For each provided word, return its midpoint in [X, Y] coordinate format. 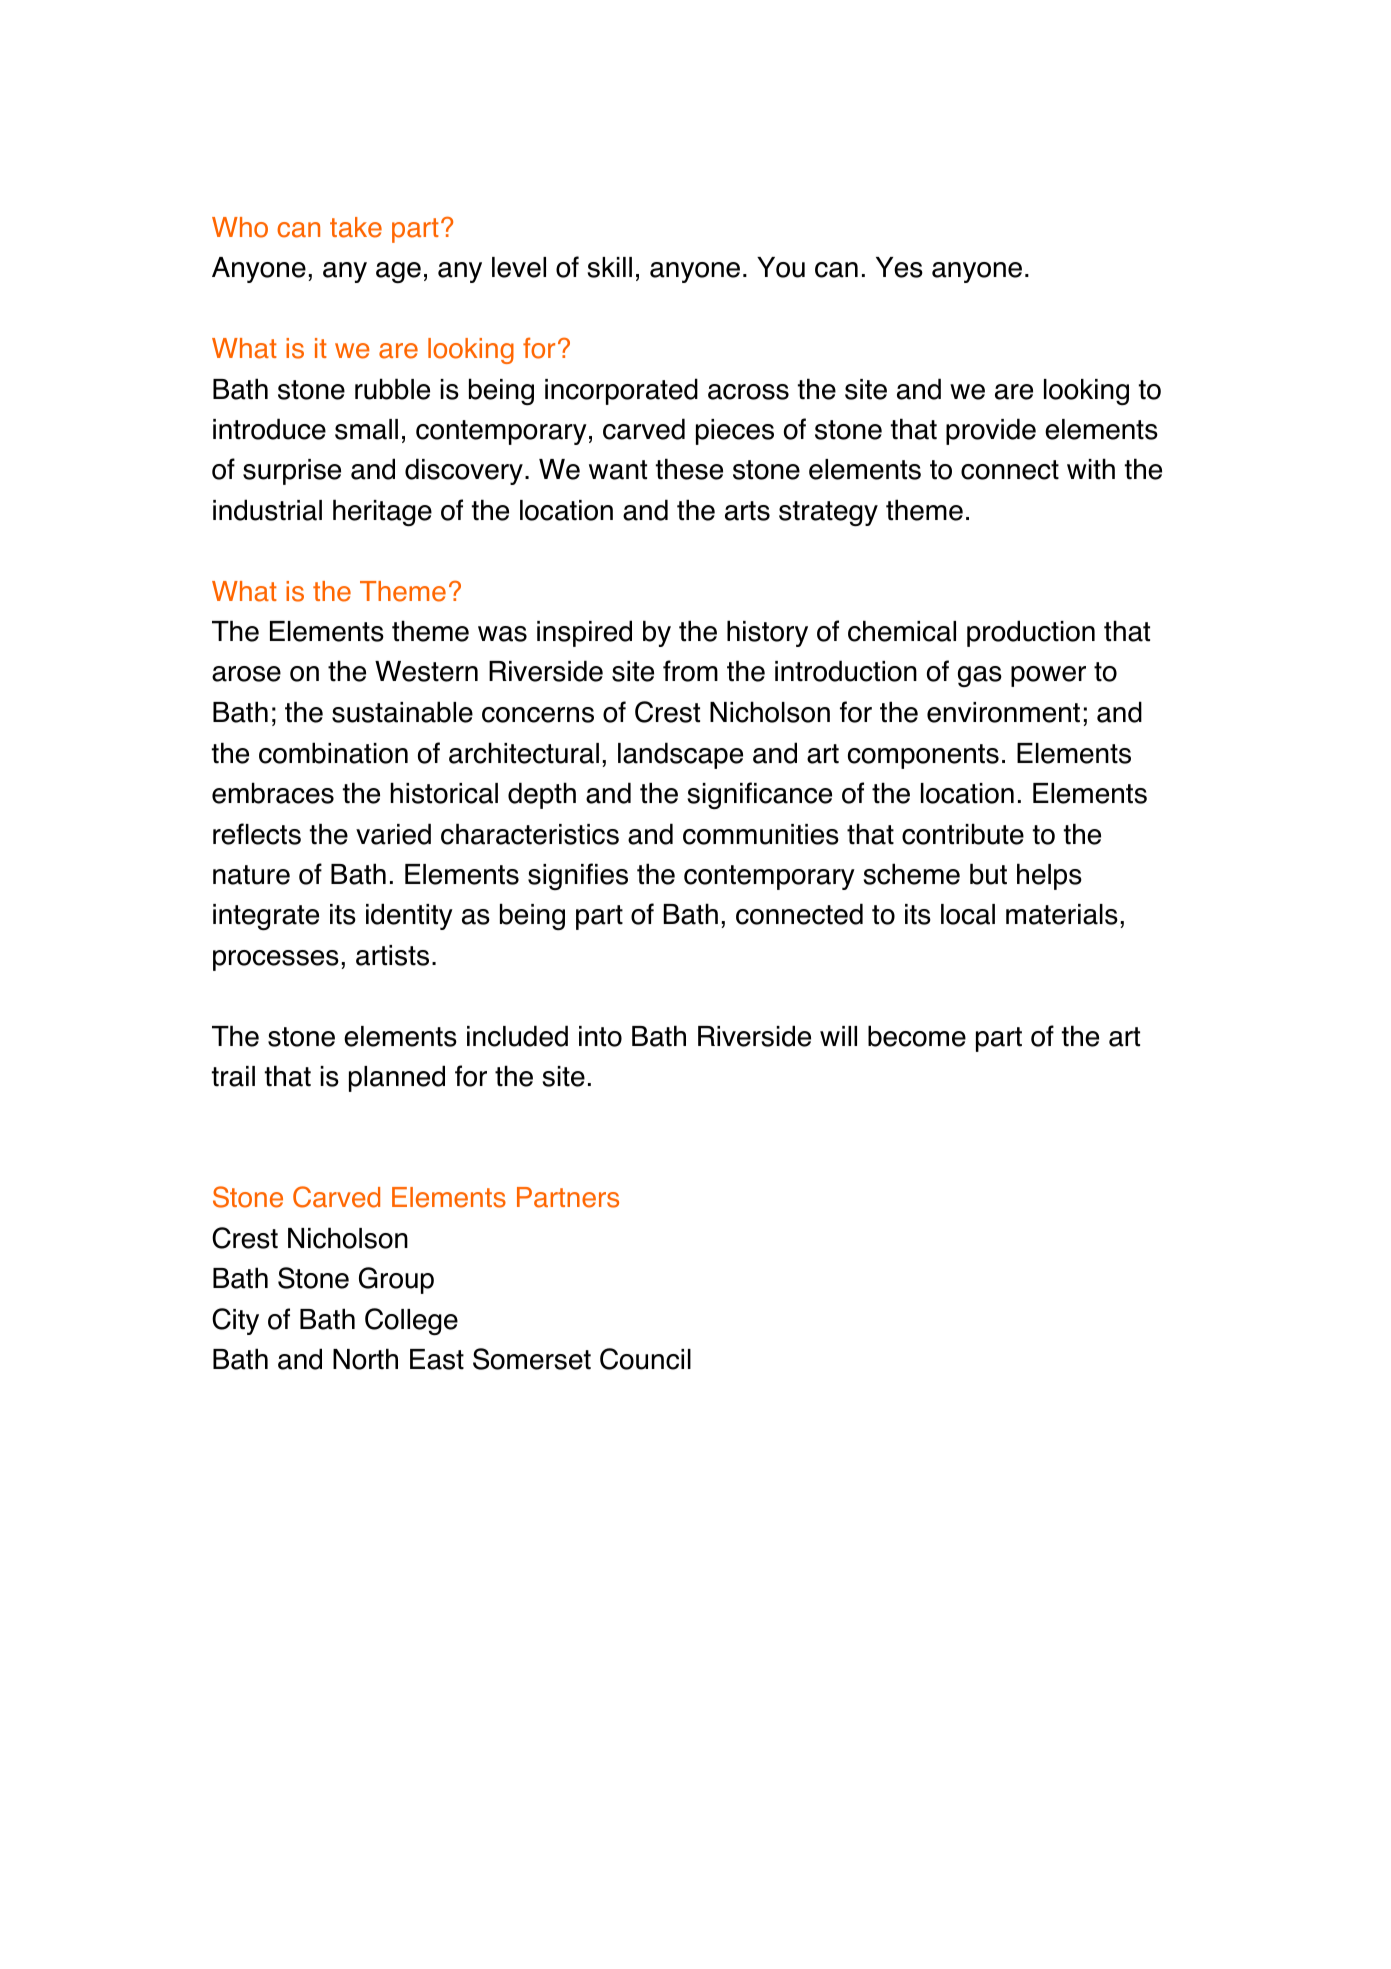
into [600, 1036]
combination [333, 753]
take [356, 227]
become [917, 1036]
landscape [680, 755]
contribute [963, 834]
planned [397, 1078]
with [1091, 469]
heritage [382, 512]
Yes [899, 267]
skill [610, 267]
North [365, 1359]
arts [747, 511]
